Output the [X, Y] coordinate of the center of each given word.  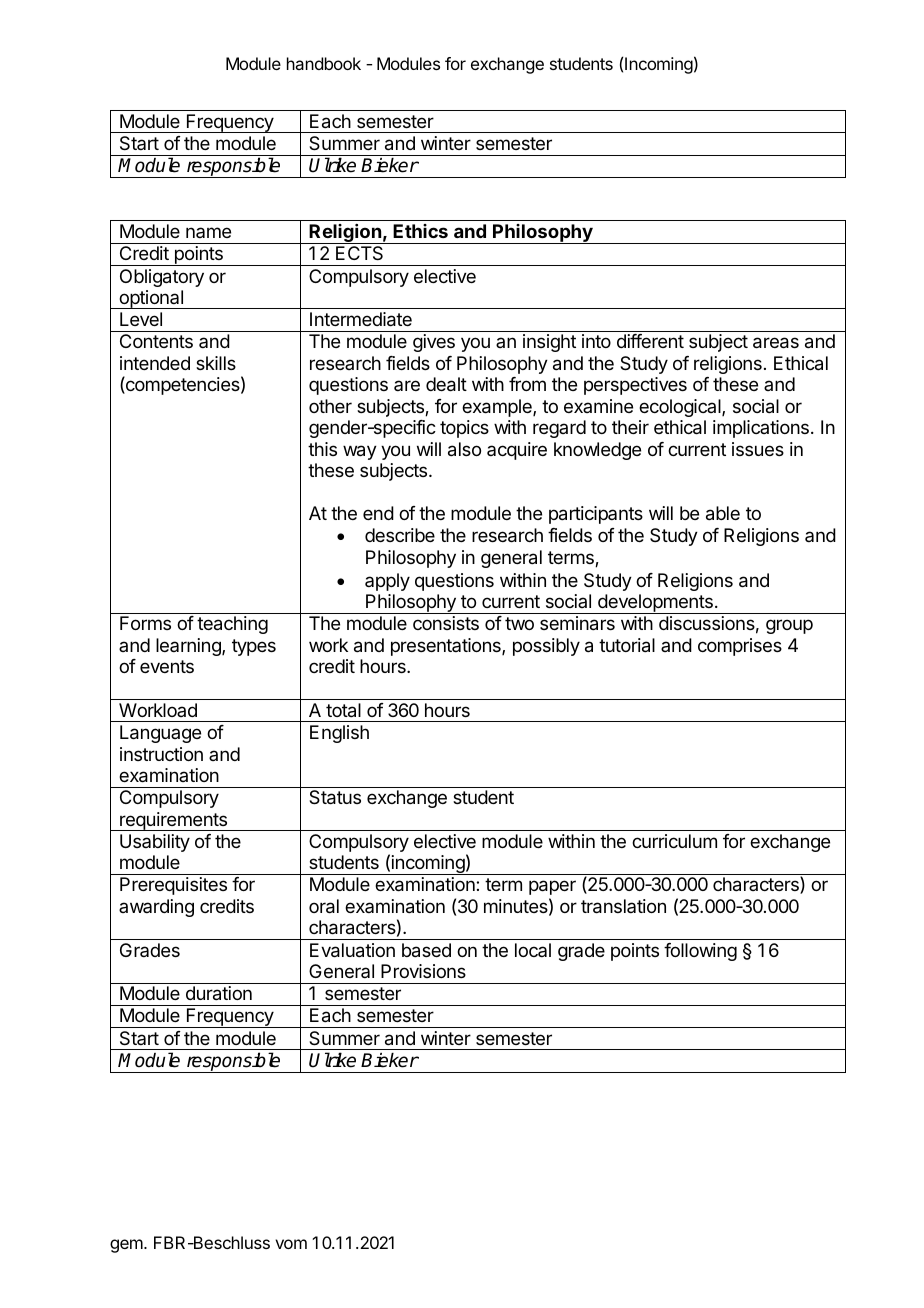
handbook [324, 63]
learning [189, 647]
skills [216, 363]
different [650, 341]
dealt [446, 384]
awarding [156, 908]
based [426, 950]
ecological [681, 408]
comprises [740, 647]
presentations [447, 647]
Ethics [420, 231]
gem [127, 1246]
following [700, 952]
